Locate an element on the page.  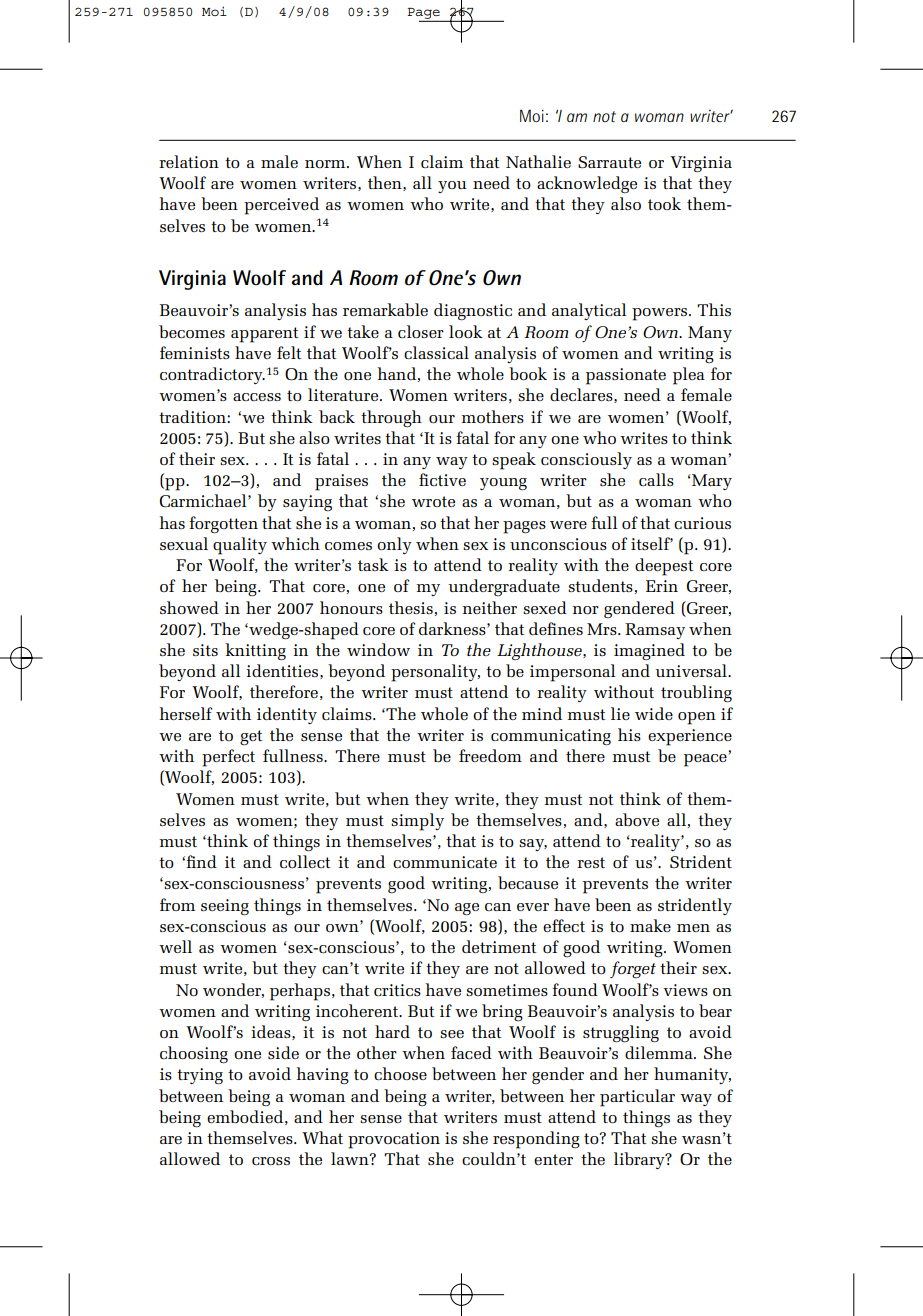
forgotten is located at coordinates (223, 525).
